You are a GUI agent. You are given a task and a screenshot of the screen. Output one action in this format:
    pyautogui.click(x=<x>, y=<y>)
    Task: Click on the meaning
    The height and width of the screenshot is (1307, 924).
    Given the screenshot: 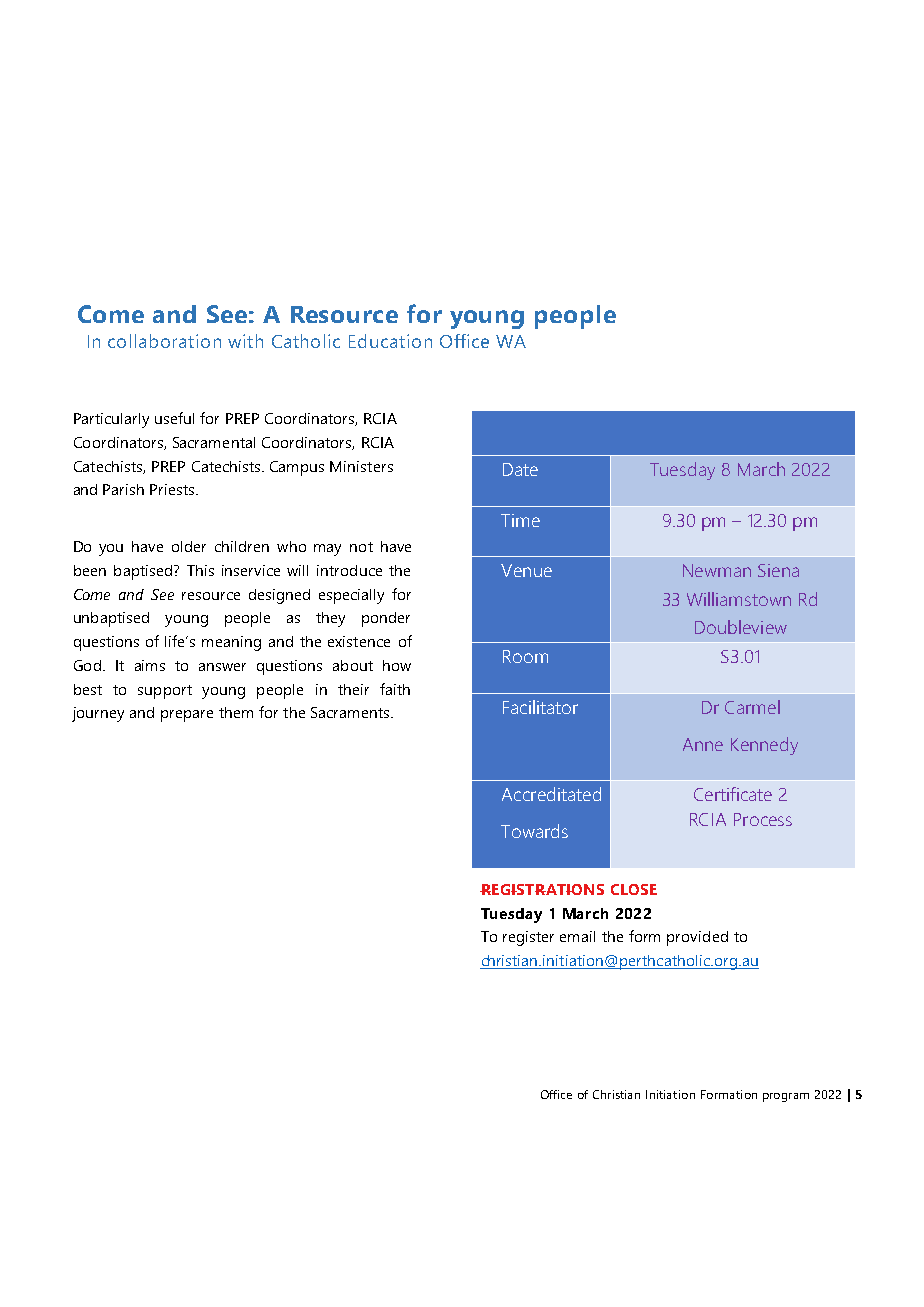 What is the action you would take?
    pyautogui.click(x=231, y=643)
